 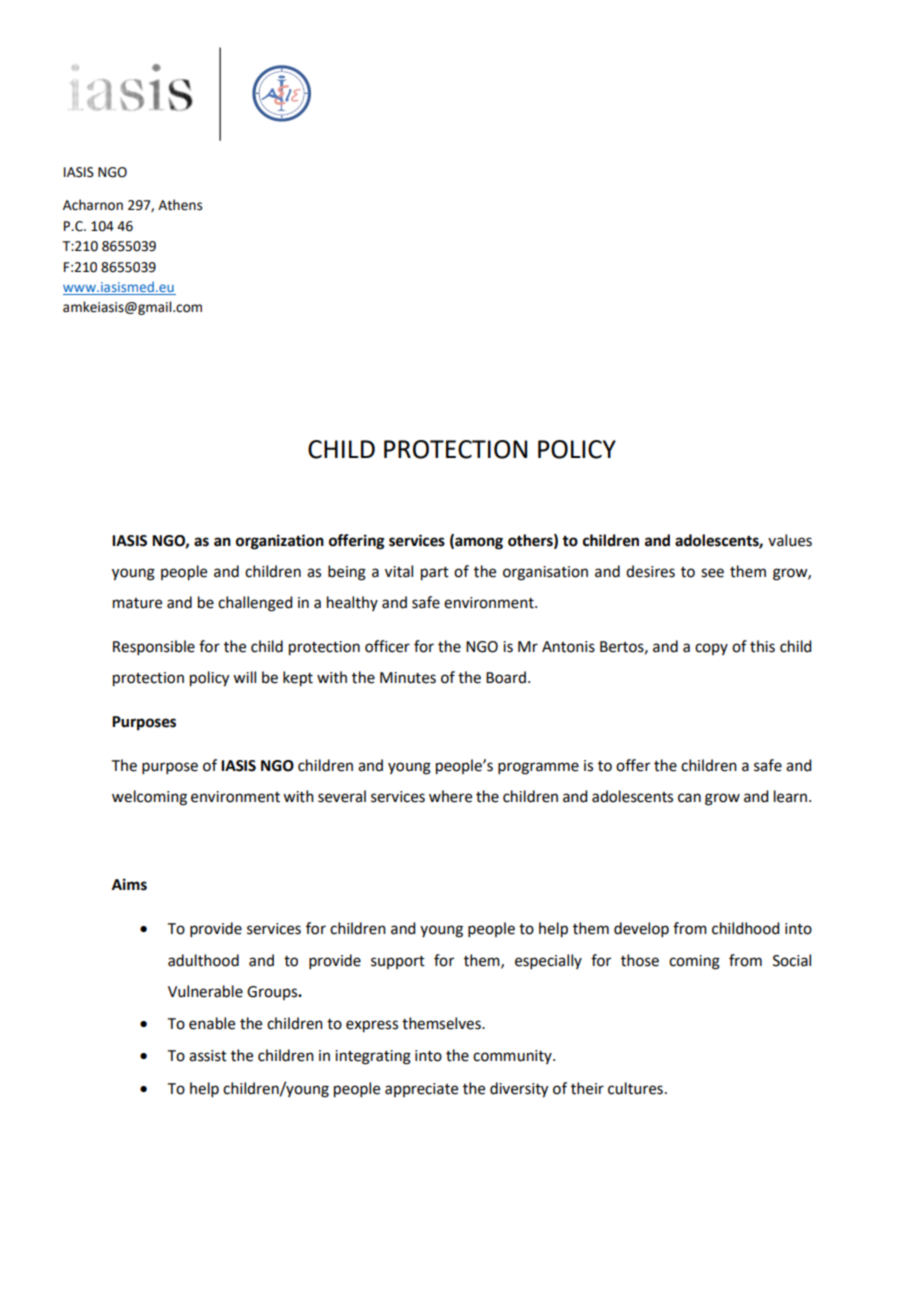 I want to click on Board, so click(x=506, y=677).
